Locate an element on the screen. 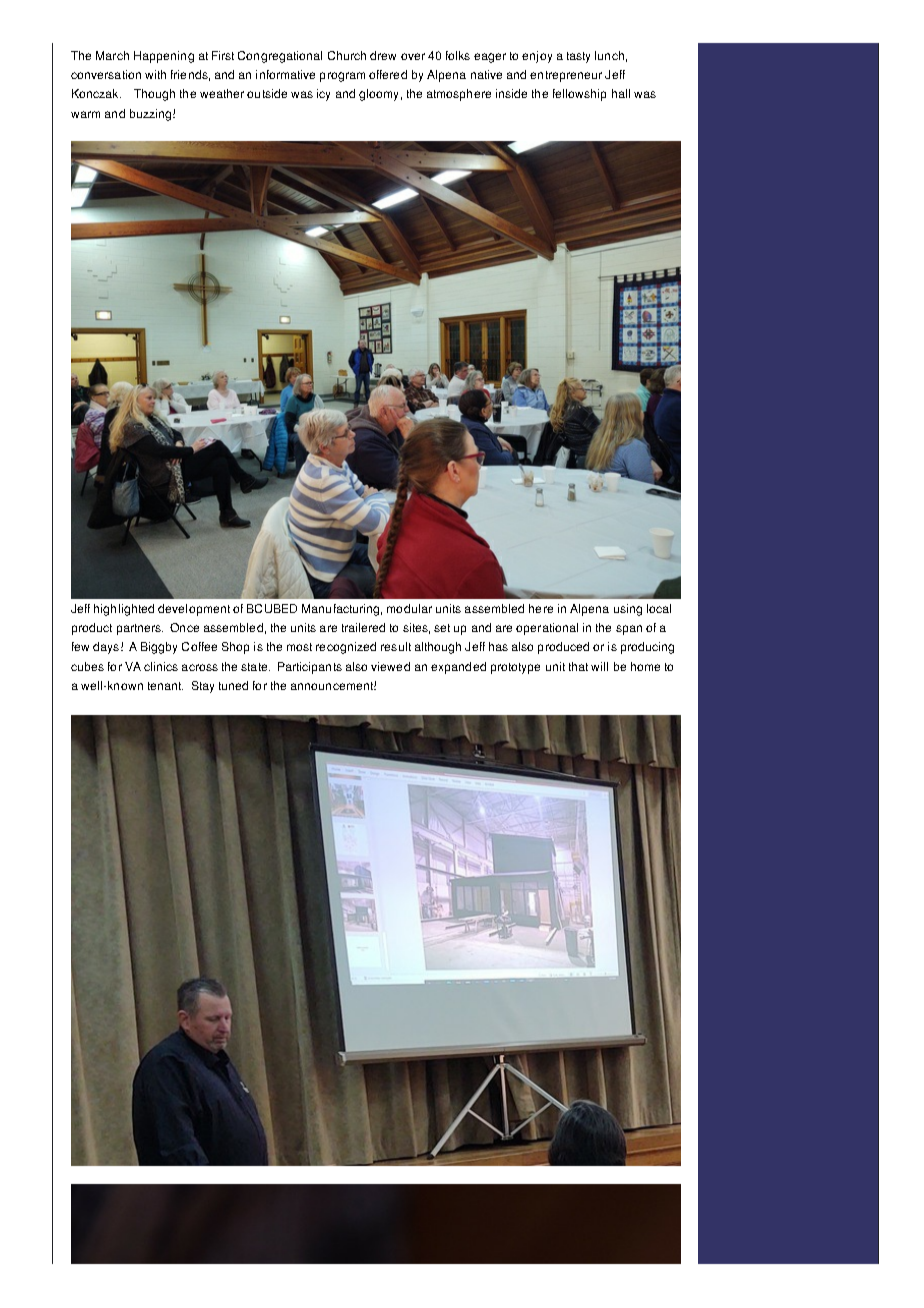 This screenshot has width=924, height=1308. local is located at coordinates (659, 608).
